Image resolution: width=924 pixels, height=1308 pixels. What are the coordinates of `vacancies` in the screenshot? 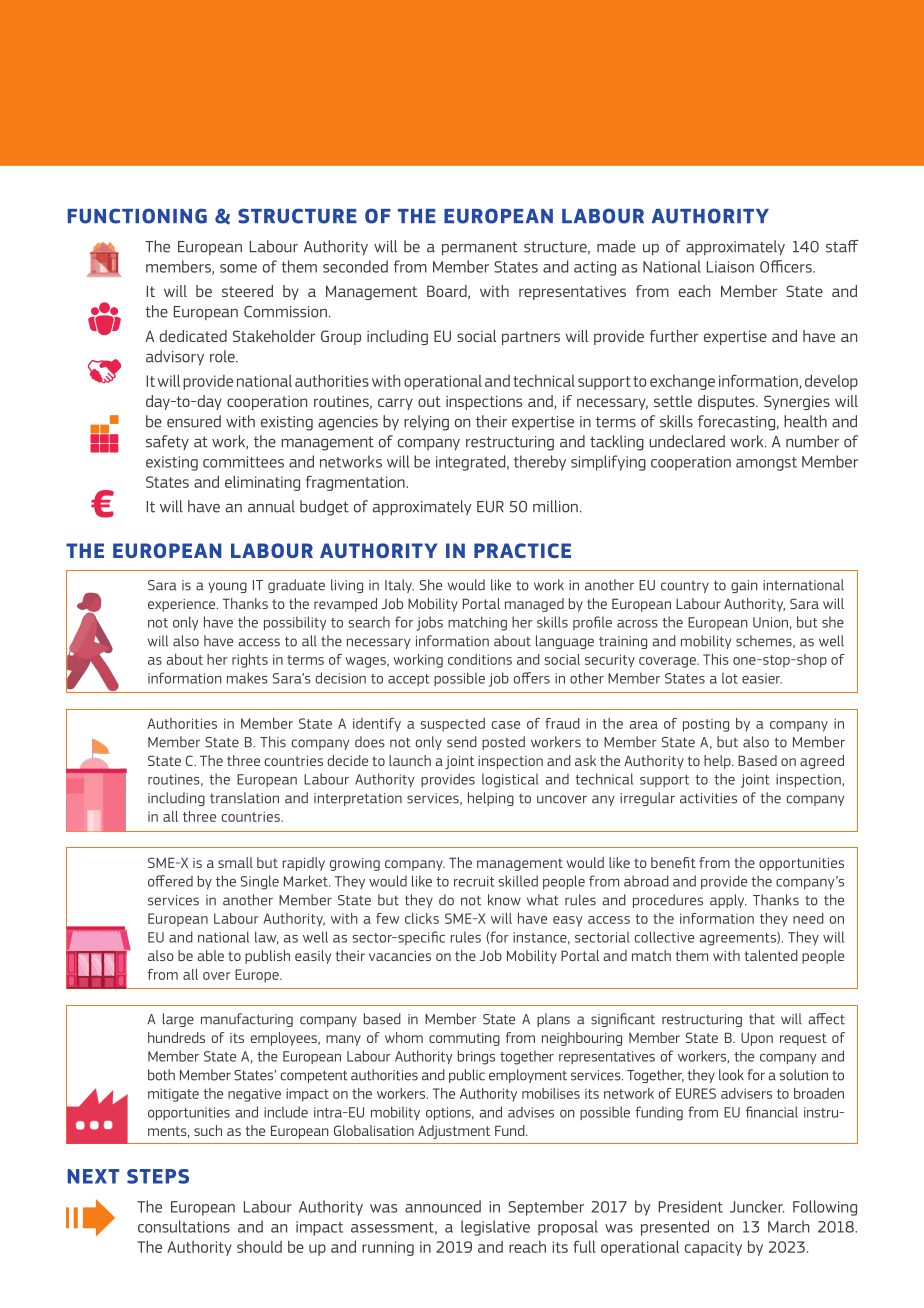 It's located at (400, 956).
